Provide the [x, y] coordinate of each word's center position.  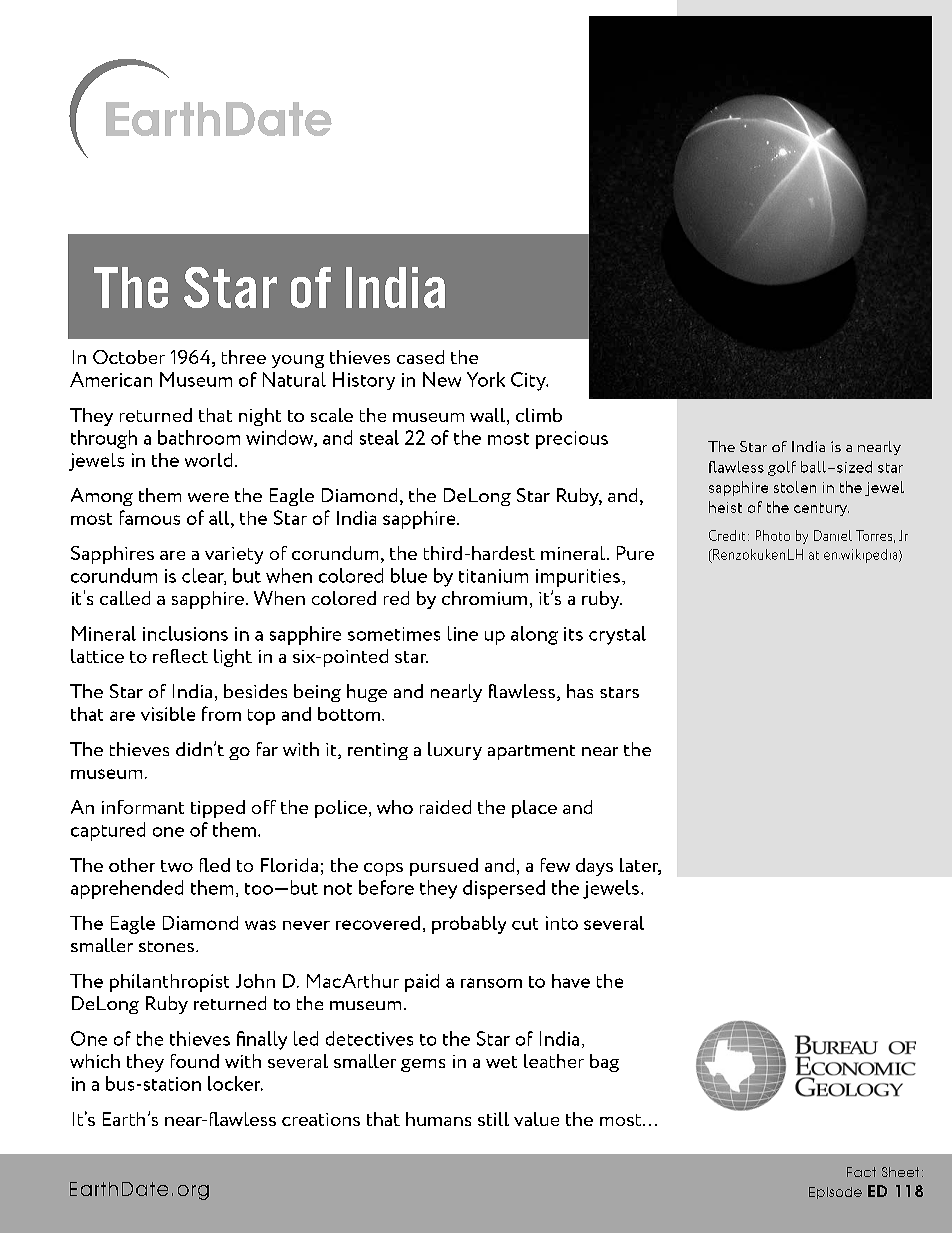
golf [782, 468]
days [594, 867]
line [463, 633]
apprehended [127, 889]
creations [321, 1119]
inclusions [185, 633]
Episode [835, 1193]
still [493, 1119]
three [244, 357]
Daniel [833, 535]
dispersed [504, 889]
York [486, 379]
